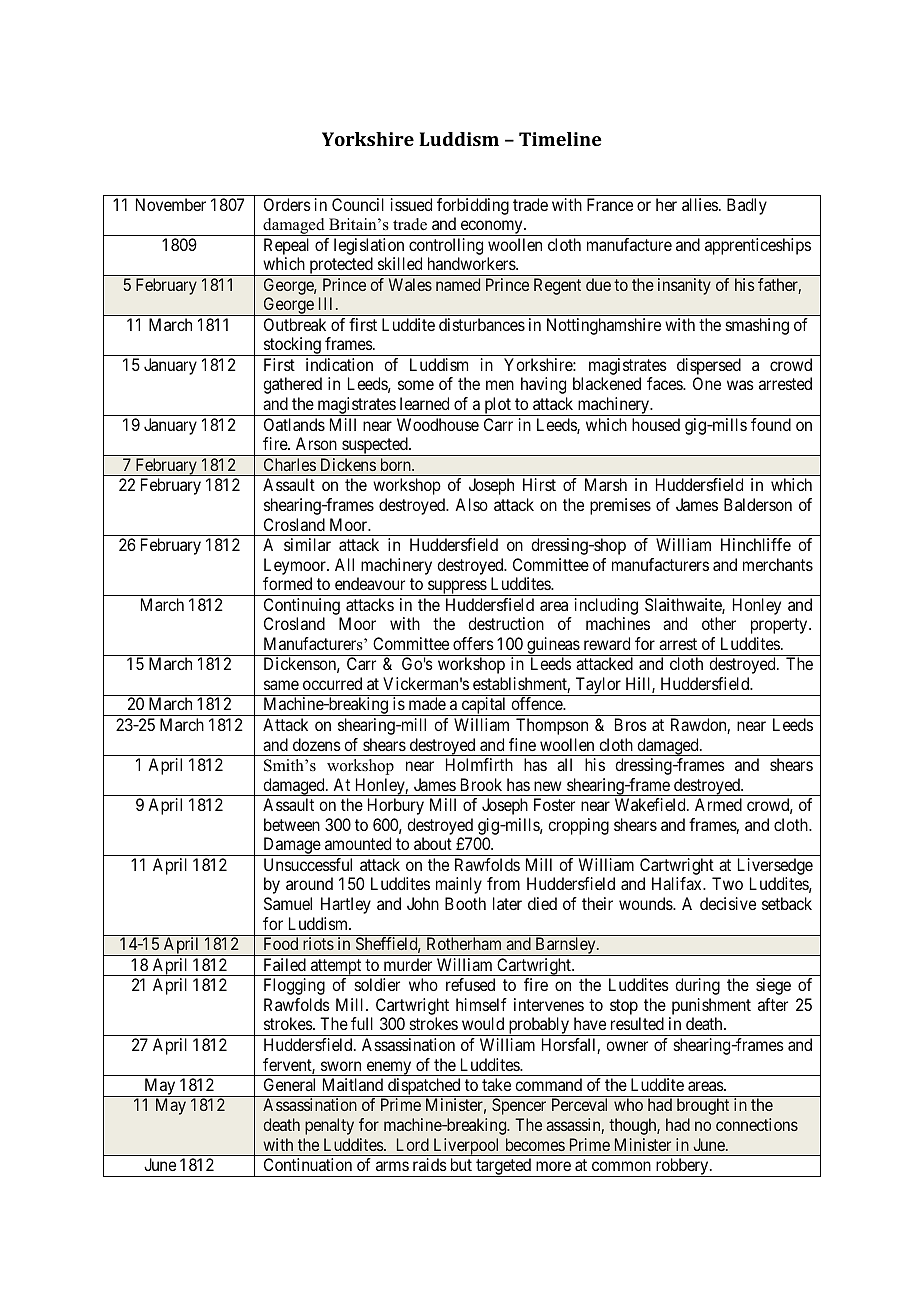  I want to click on Also, so click(471, 504).
